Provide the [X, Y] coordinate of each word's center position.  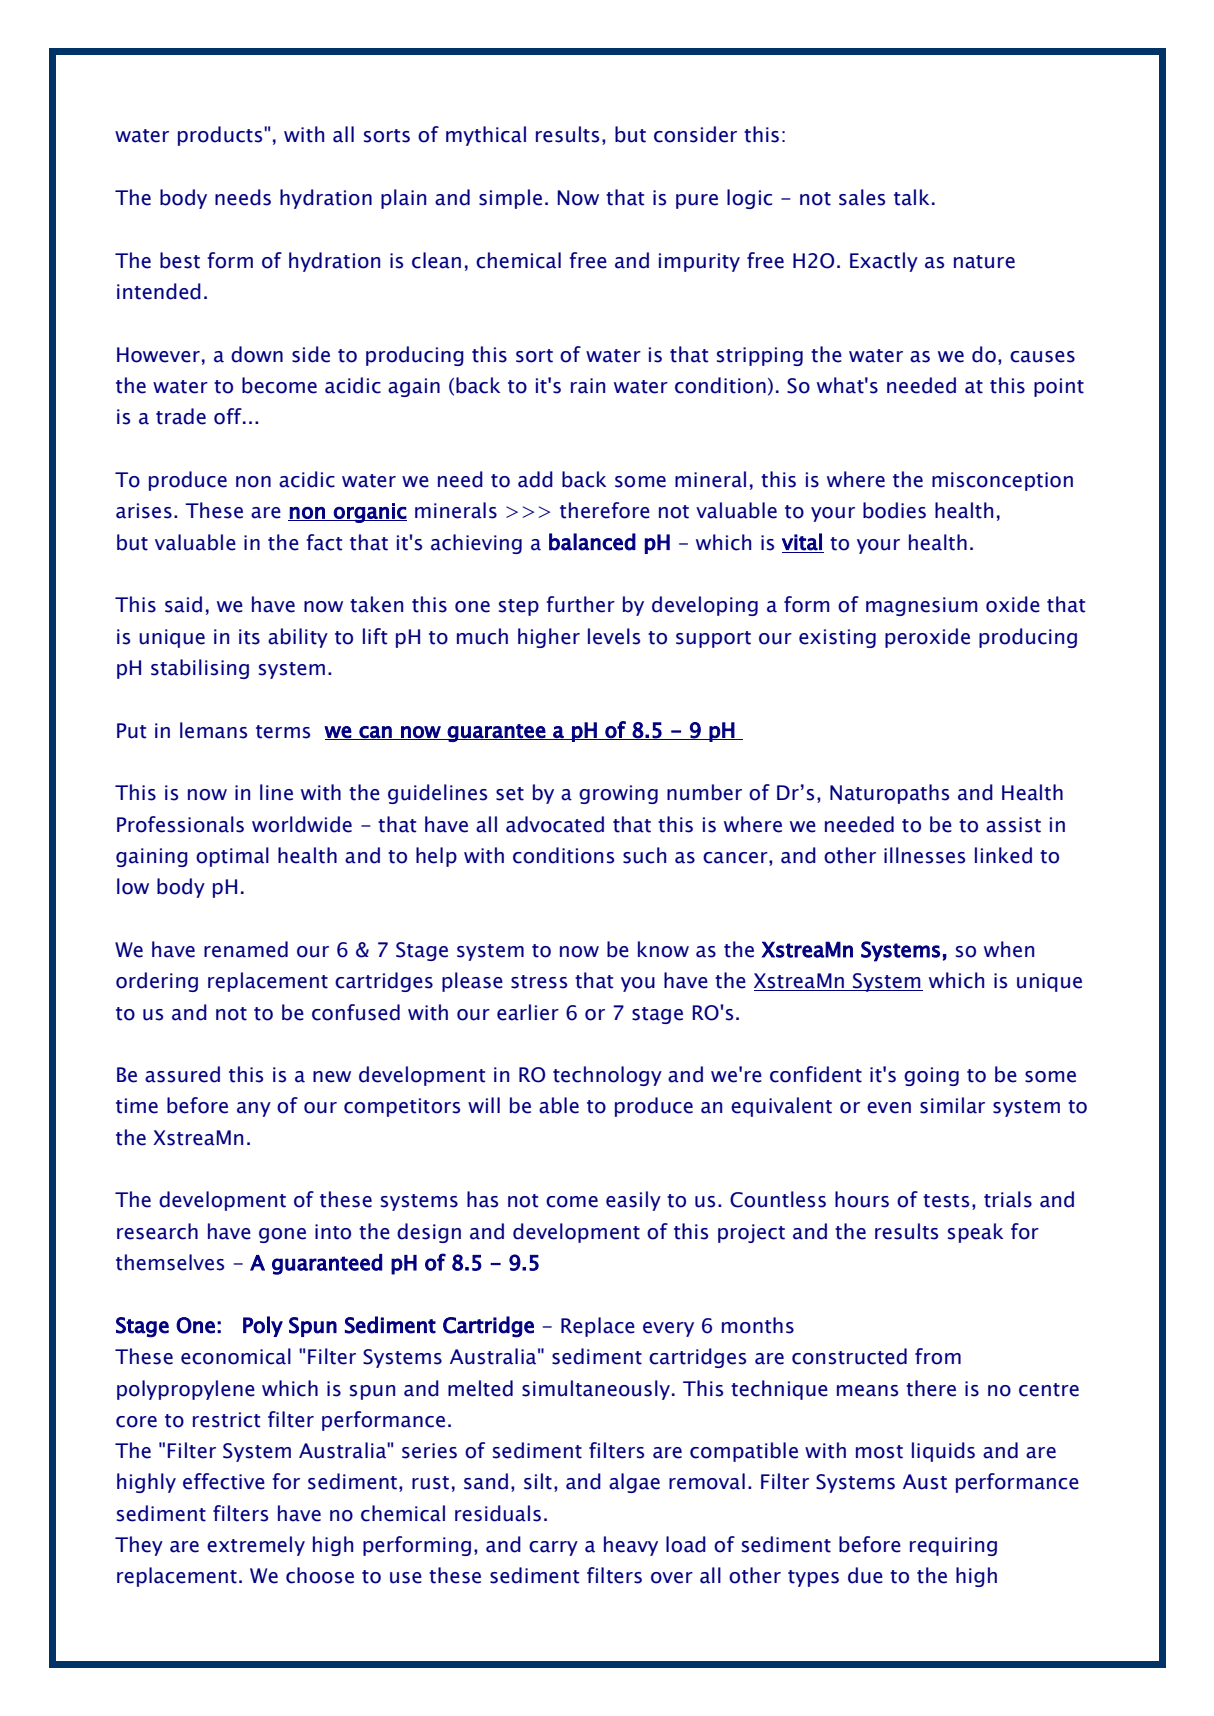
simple [510, 199]
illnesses [924, 855]
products [221, 136]
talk [911, 197]
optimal [232, 857]
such [644, 855]
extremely [256, 1546]
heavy [631, 1546]
